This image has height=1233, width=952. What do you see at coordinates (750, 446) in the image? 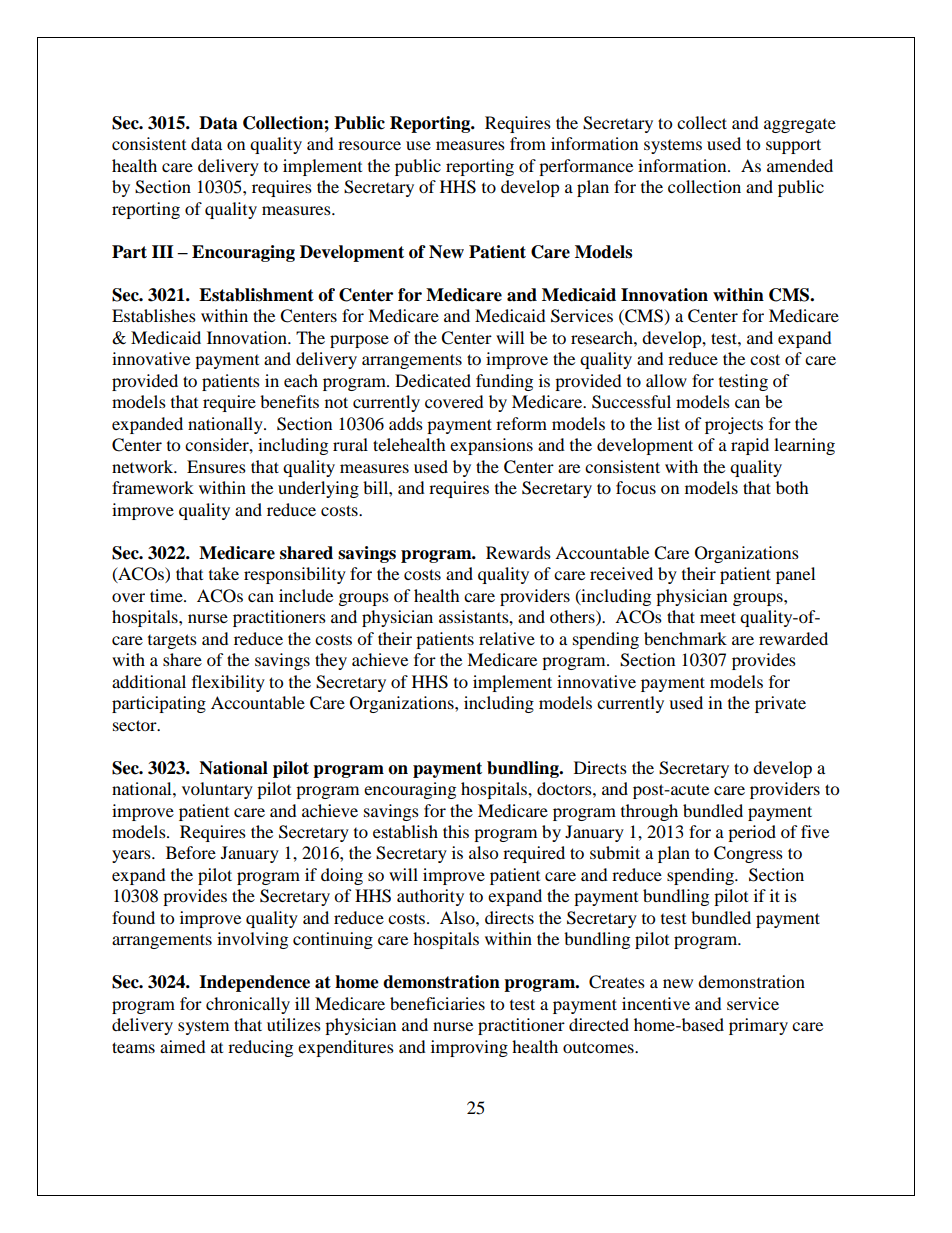
I see `rapid` at bounding box center [750, 446].
